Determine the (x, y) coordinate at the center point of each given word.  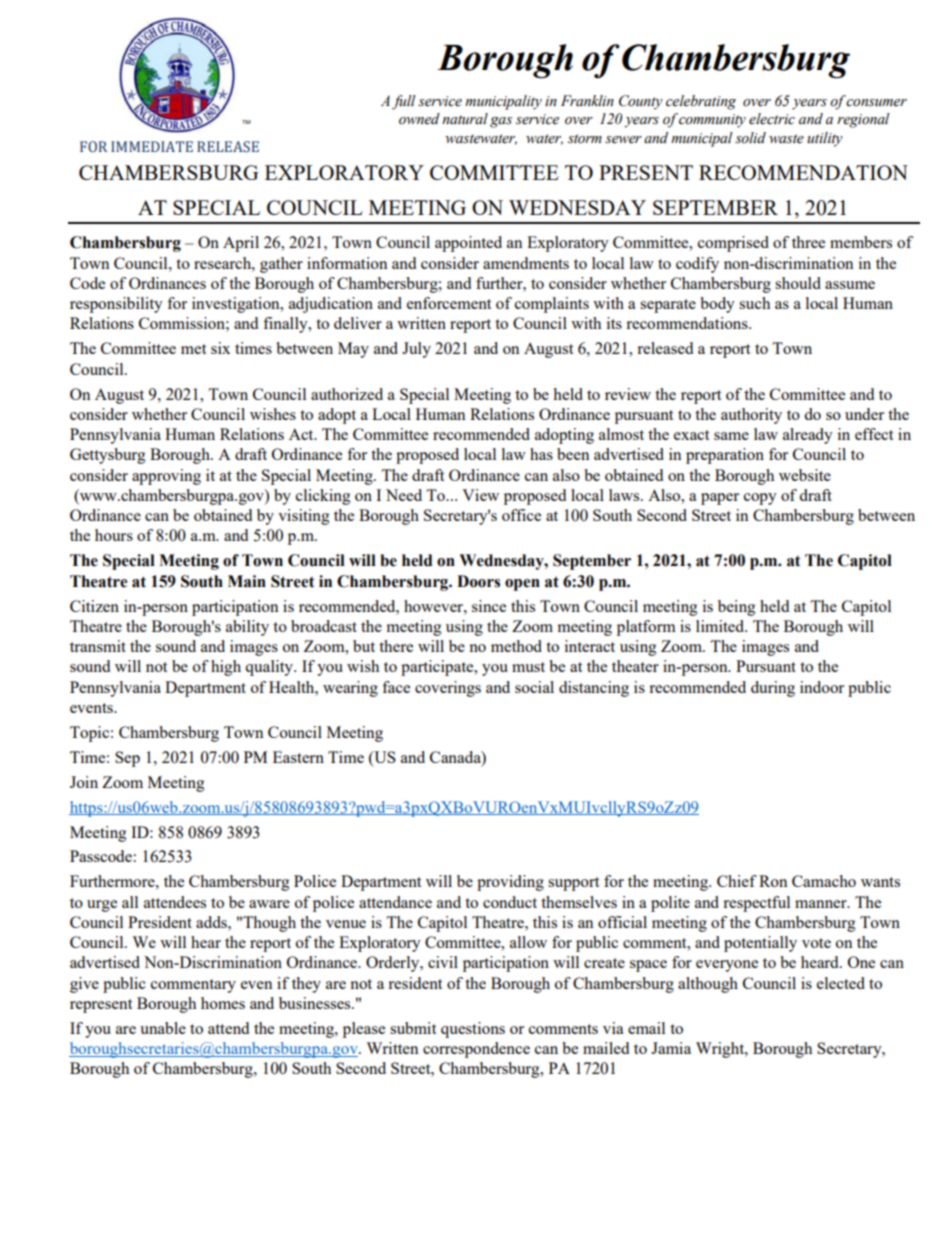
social (534, 687)
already (808, 436)
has (541, 454)
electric (772, 119)
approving (166, 477)
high (226, 668)
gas (501, 122)
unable (163, 1028)
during (773, 689)
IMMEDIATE (152, 146)
